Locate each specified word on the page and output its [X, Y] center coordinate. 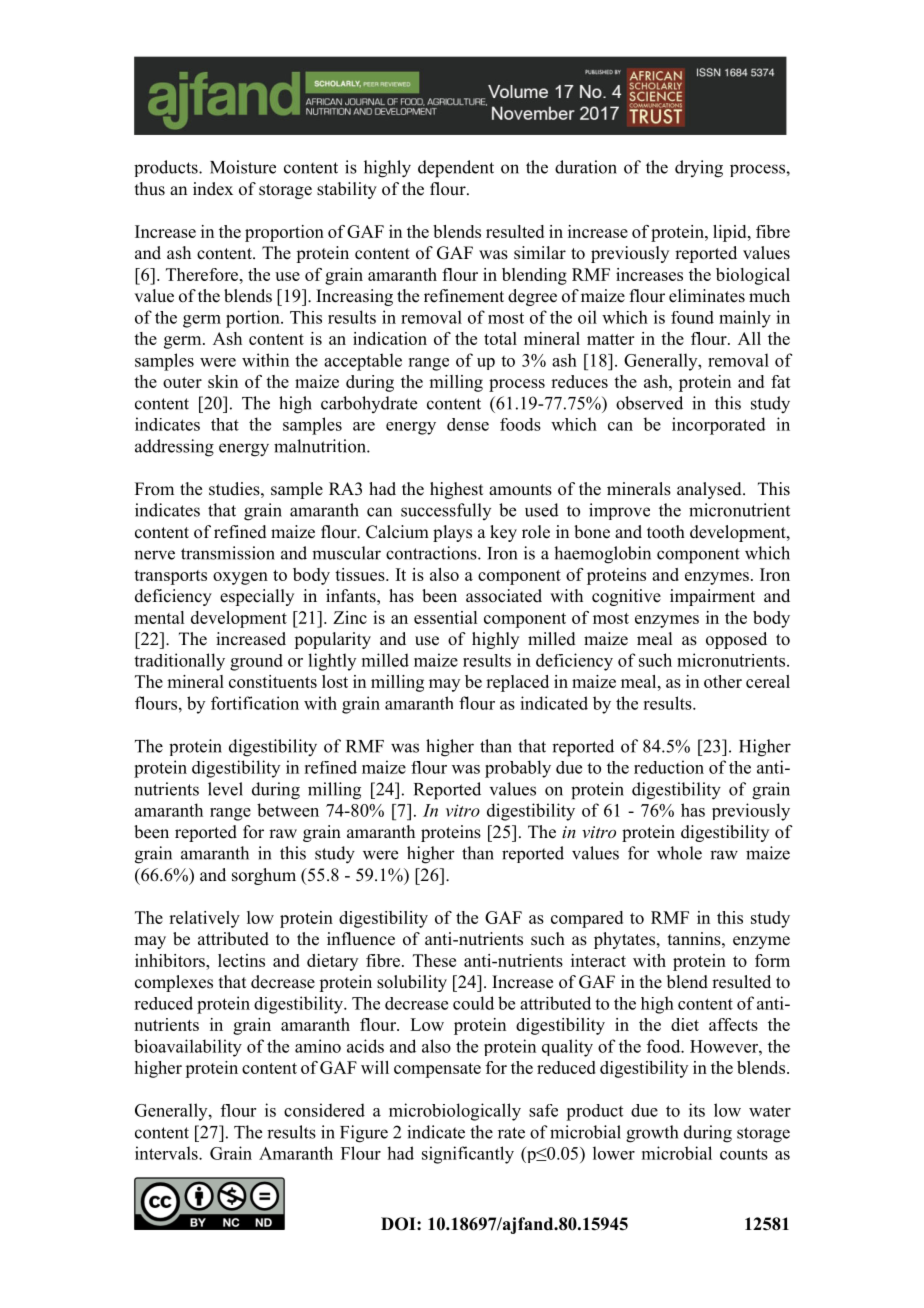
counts [744, 1154]
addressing [174, 448]
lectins [241, 960]
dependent [456, 169]
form [772, 960]
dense [468, 424]
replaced [517, 683]
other [723, 681]
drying [699, 169]
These [434, 960]
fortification [255, 703]
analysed [710, 490]
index [213, 189]
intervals [167, 1153]
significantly [468, 1155]
